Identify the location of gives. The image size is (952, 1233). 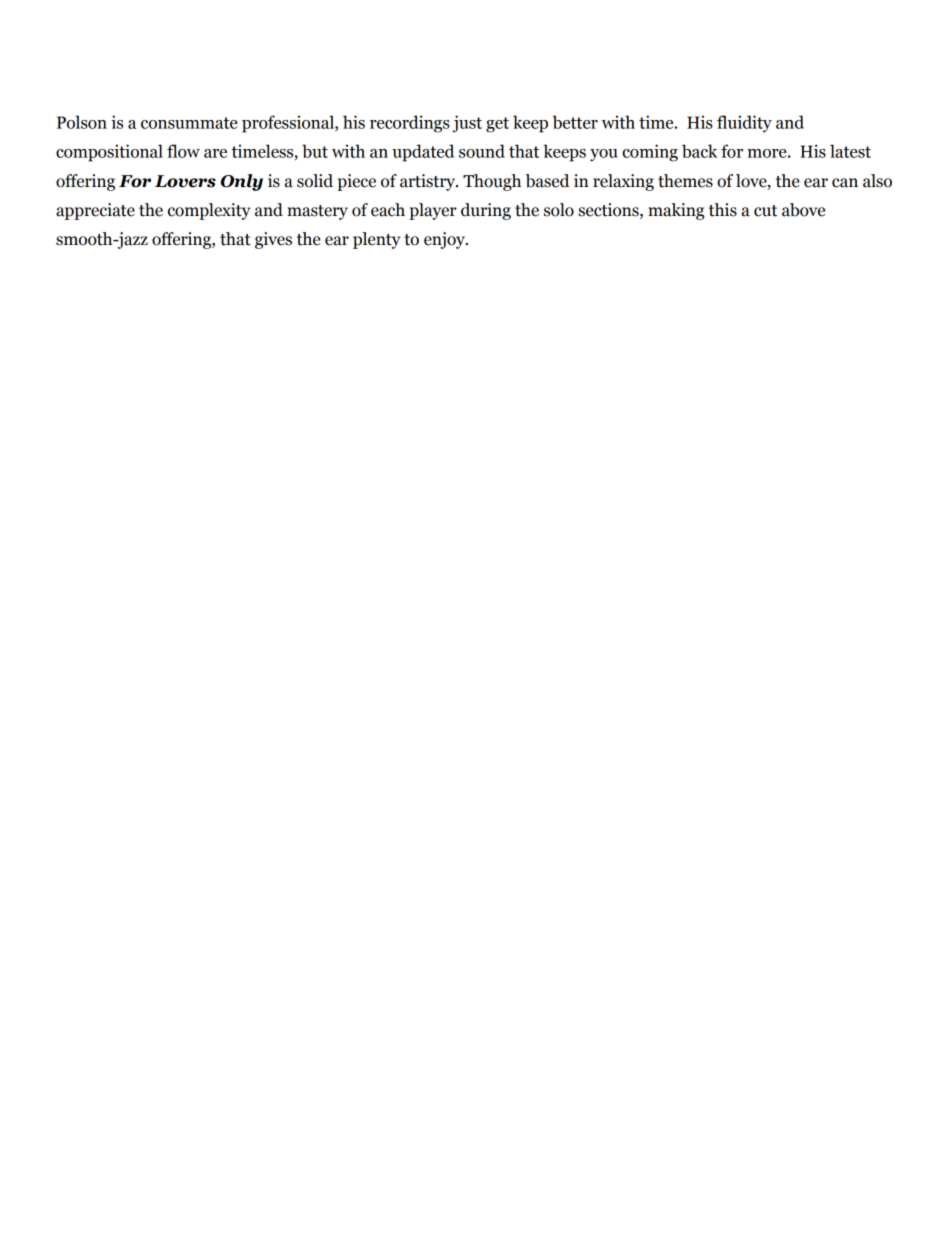
(273, 240).
